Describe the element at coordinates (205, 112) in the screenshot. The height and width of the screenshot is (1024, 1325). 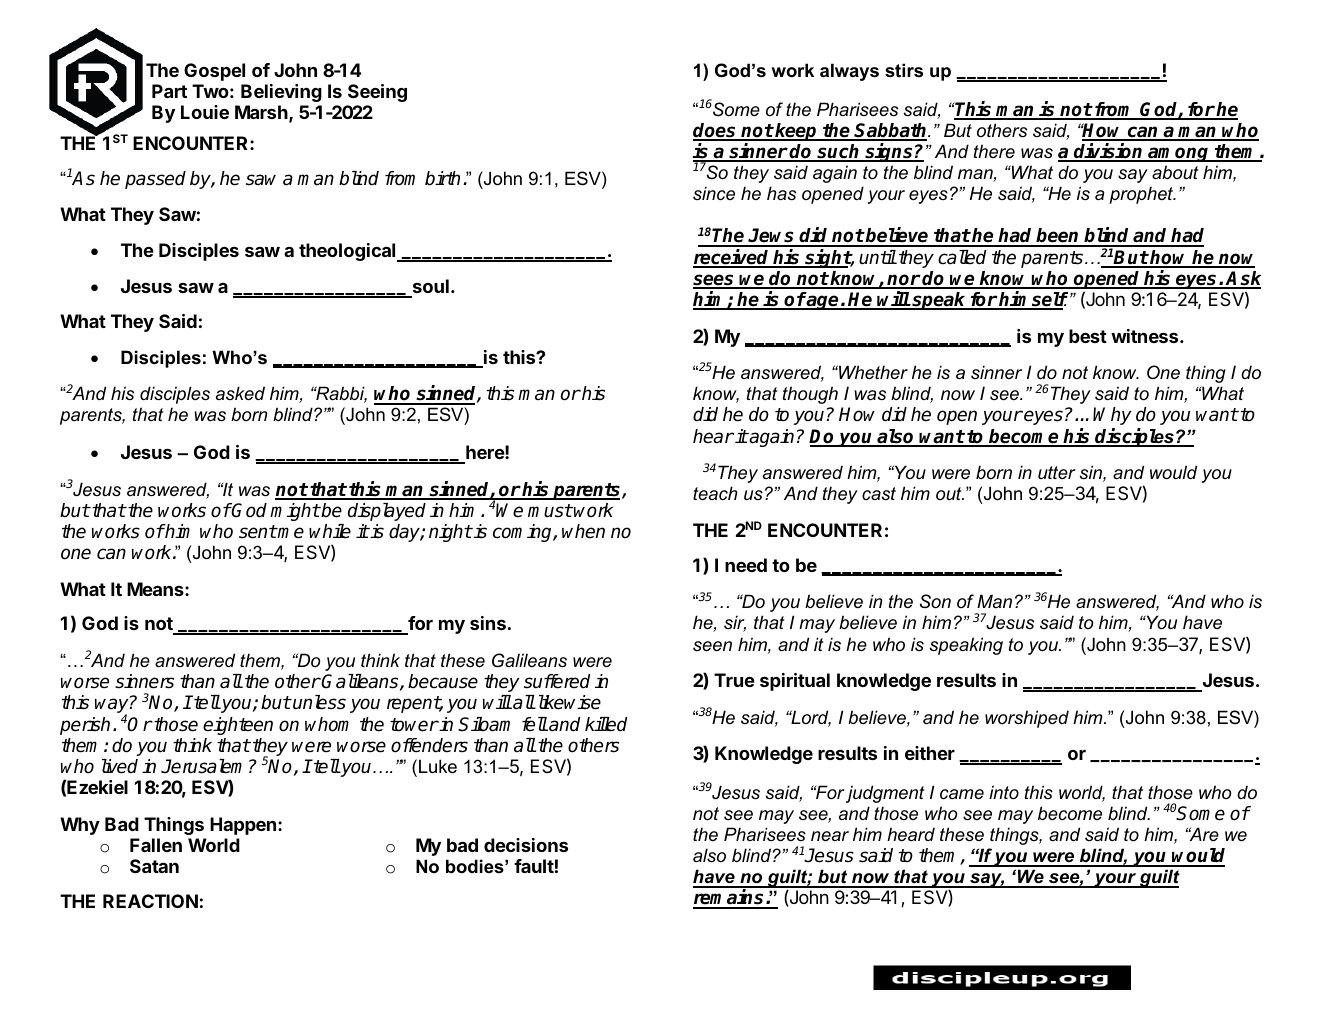
I see `Louie` at that location.
